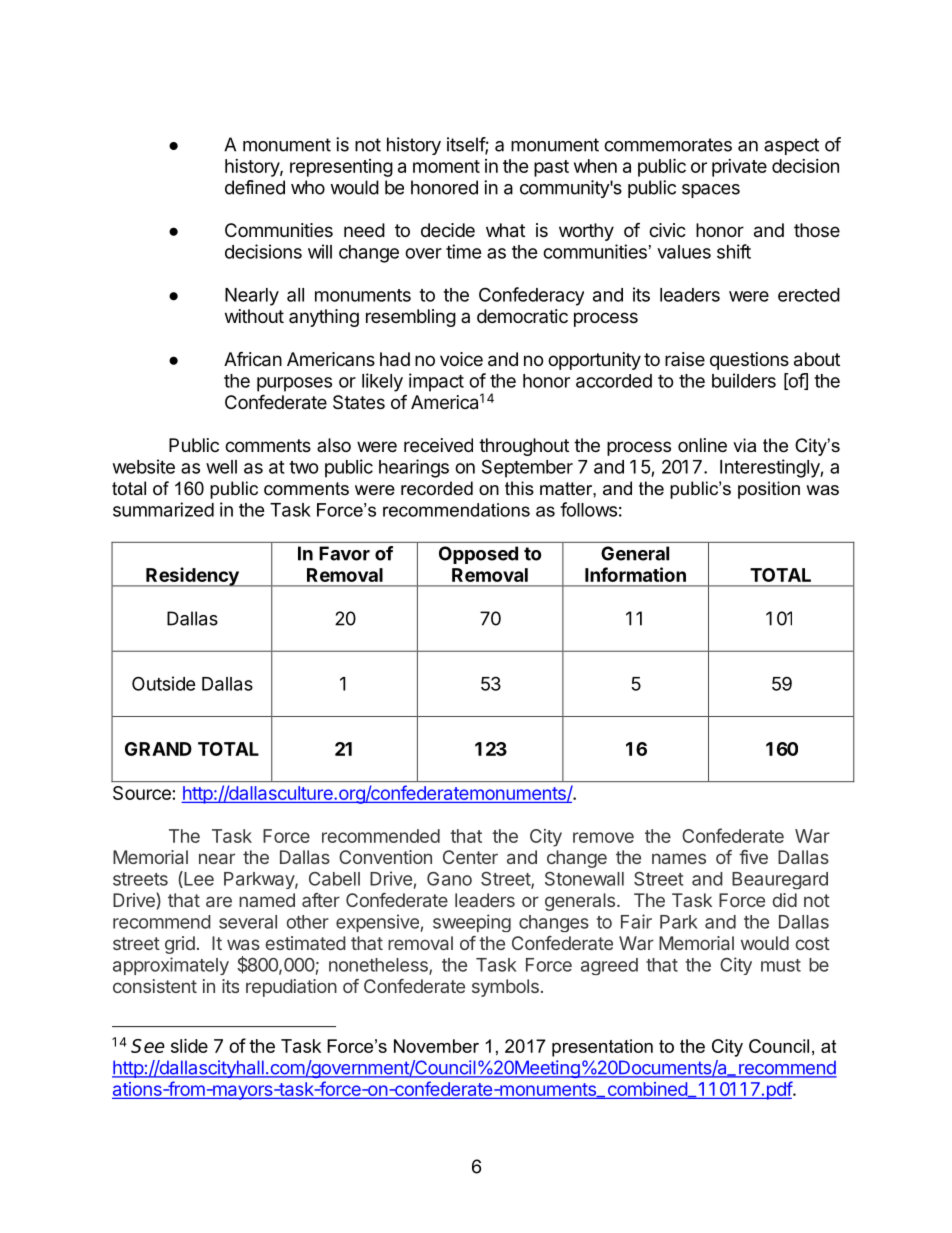  I want to click on Source, so click(142, 793).
